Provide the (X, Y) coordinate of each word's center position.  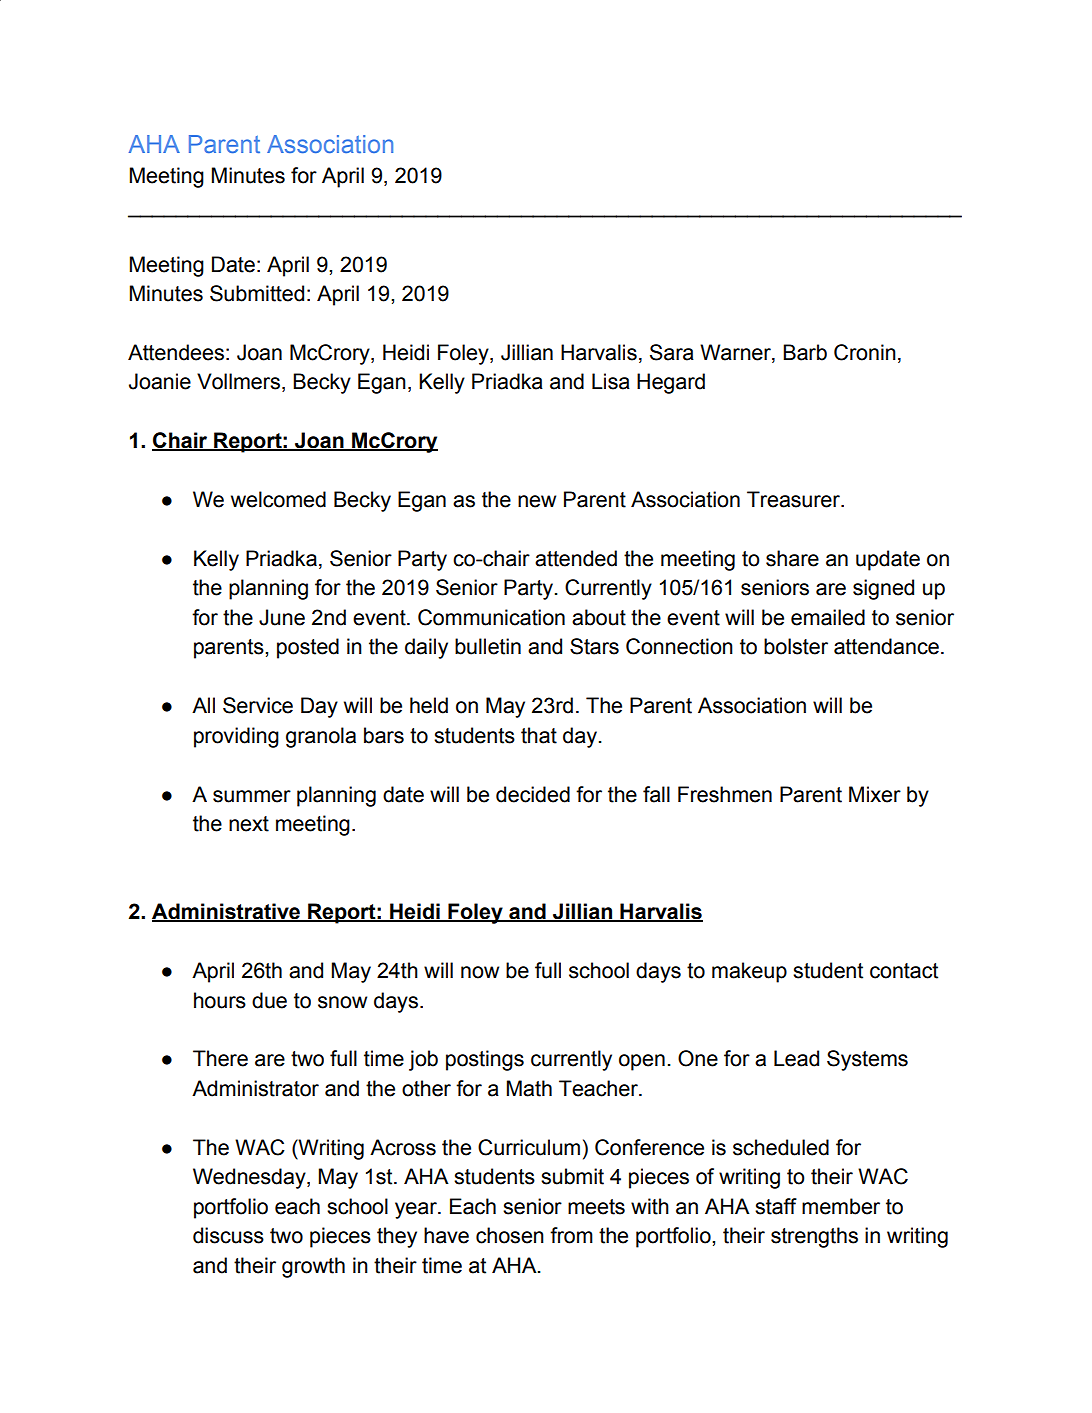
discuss (228, 1235)
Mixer (875, 794)
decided (533, 794)
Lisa (611, 381)
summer (252, 796)
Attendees (176, 352)
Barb (805, 352)
